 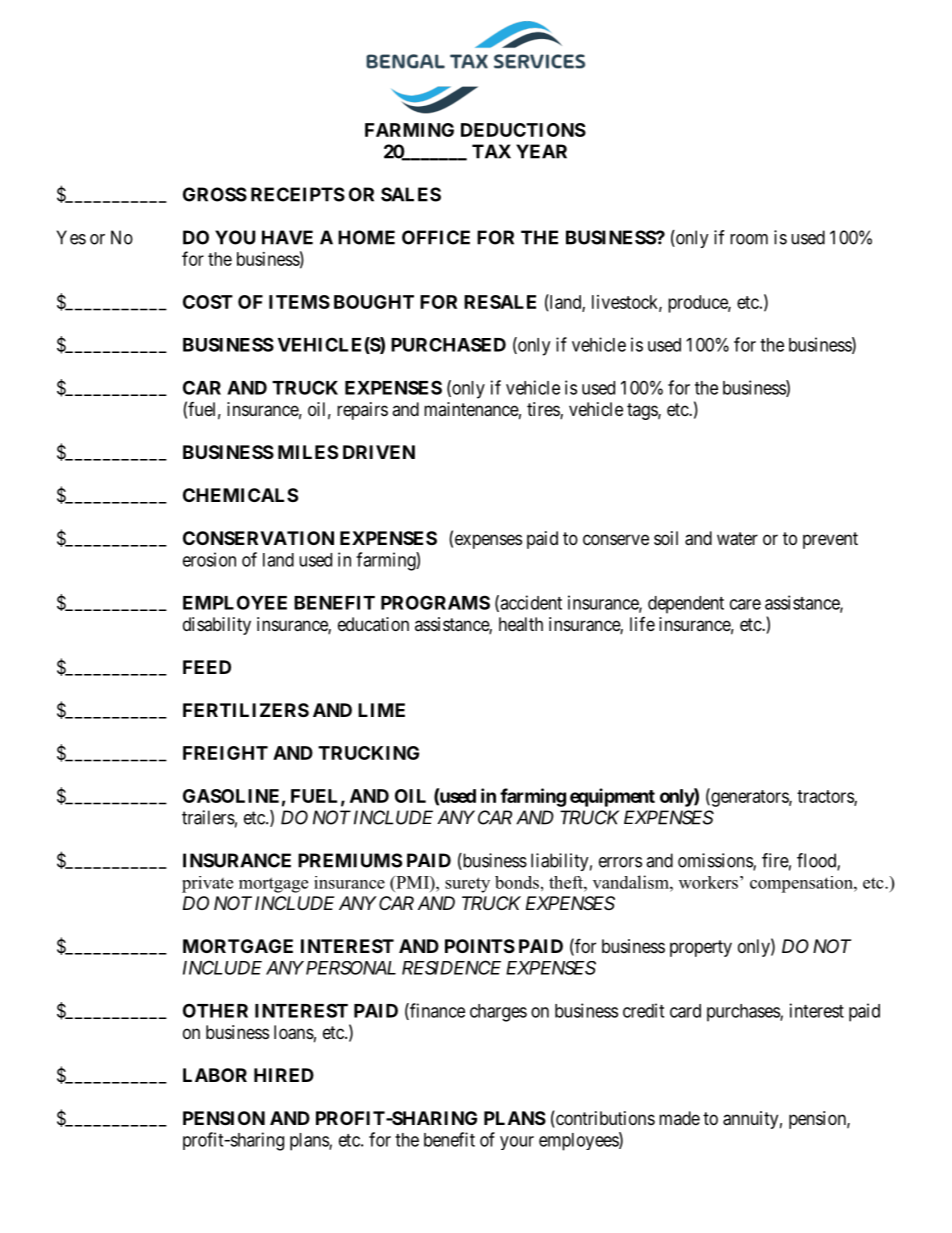 I want to click on PROGRAMS, so click(x=435, y=602).
